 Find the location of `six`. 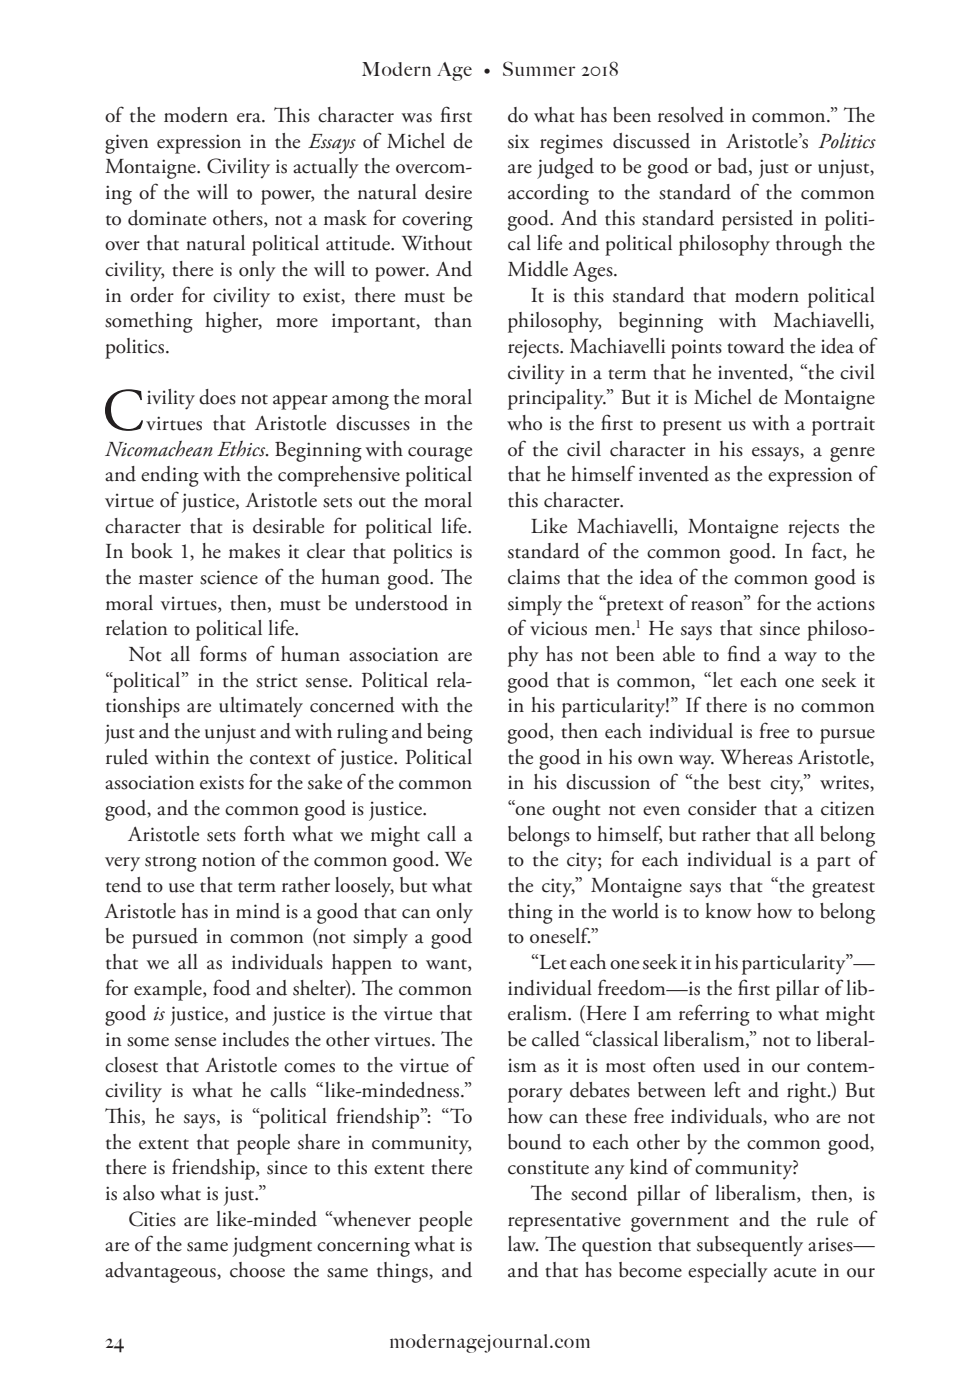

six is located at coordinates (518, 141).
